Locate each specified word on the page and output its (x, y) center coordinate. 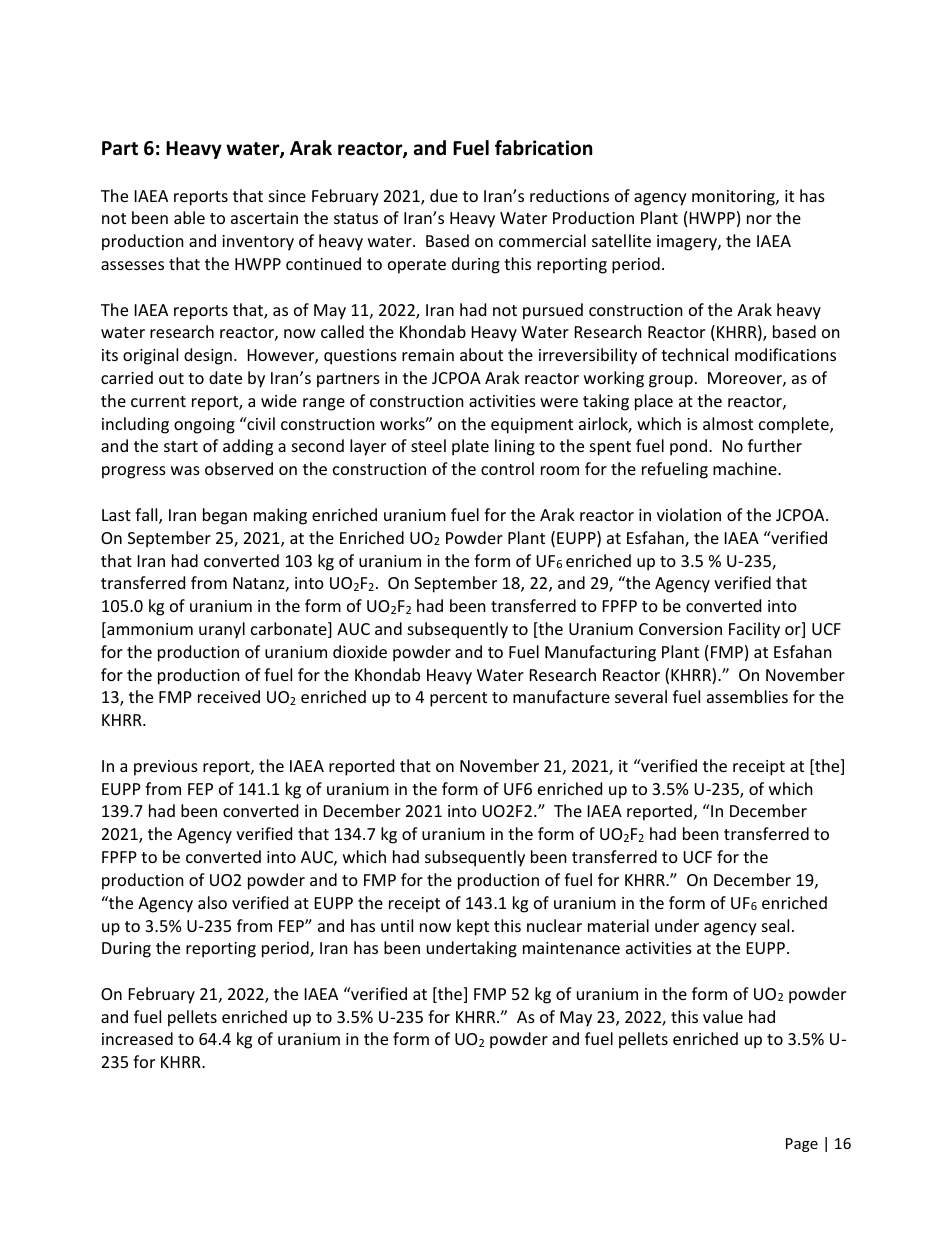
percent (458, 699)
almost (728, 423)
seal (775, 925)
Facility (754, 630)
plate (470, 447)
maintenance (571, 948)
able (189, 217)
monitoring (734, 198)
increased (137, 1038)
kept (473, 927)
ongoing (204, 426)
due (444, 195)
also (212, 902)
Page (802, 1145)
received (229, 696)
